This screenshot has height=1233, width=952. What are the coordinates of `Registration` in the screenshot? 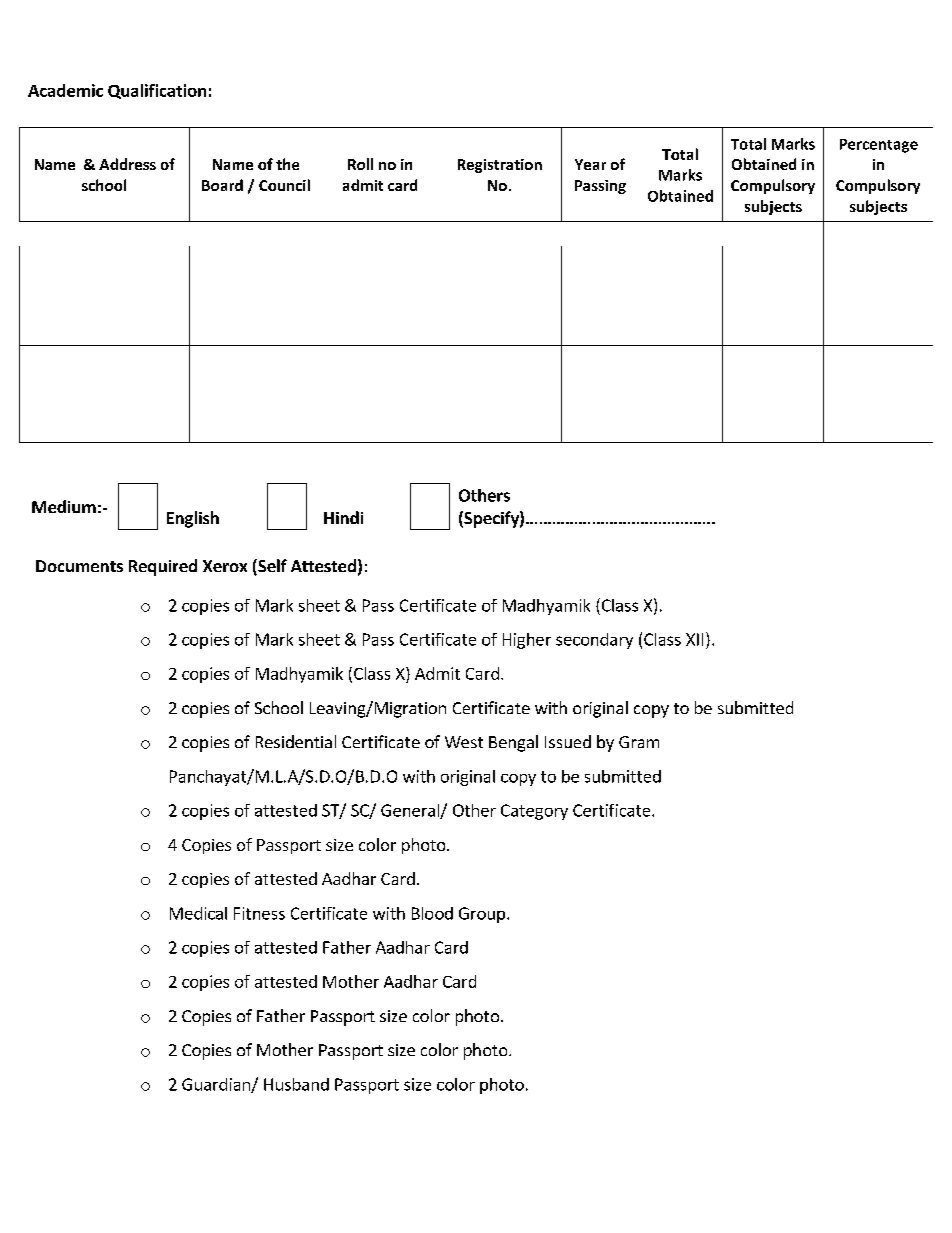 It's located at (500, 166).
